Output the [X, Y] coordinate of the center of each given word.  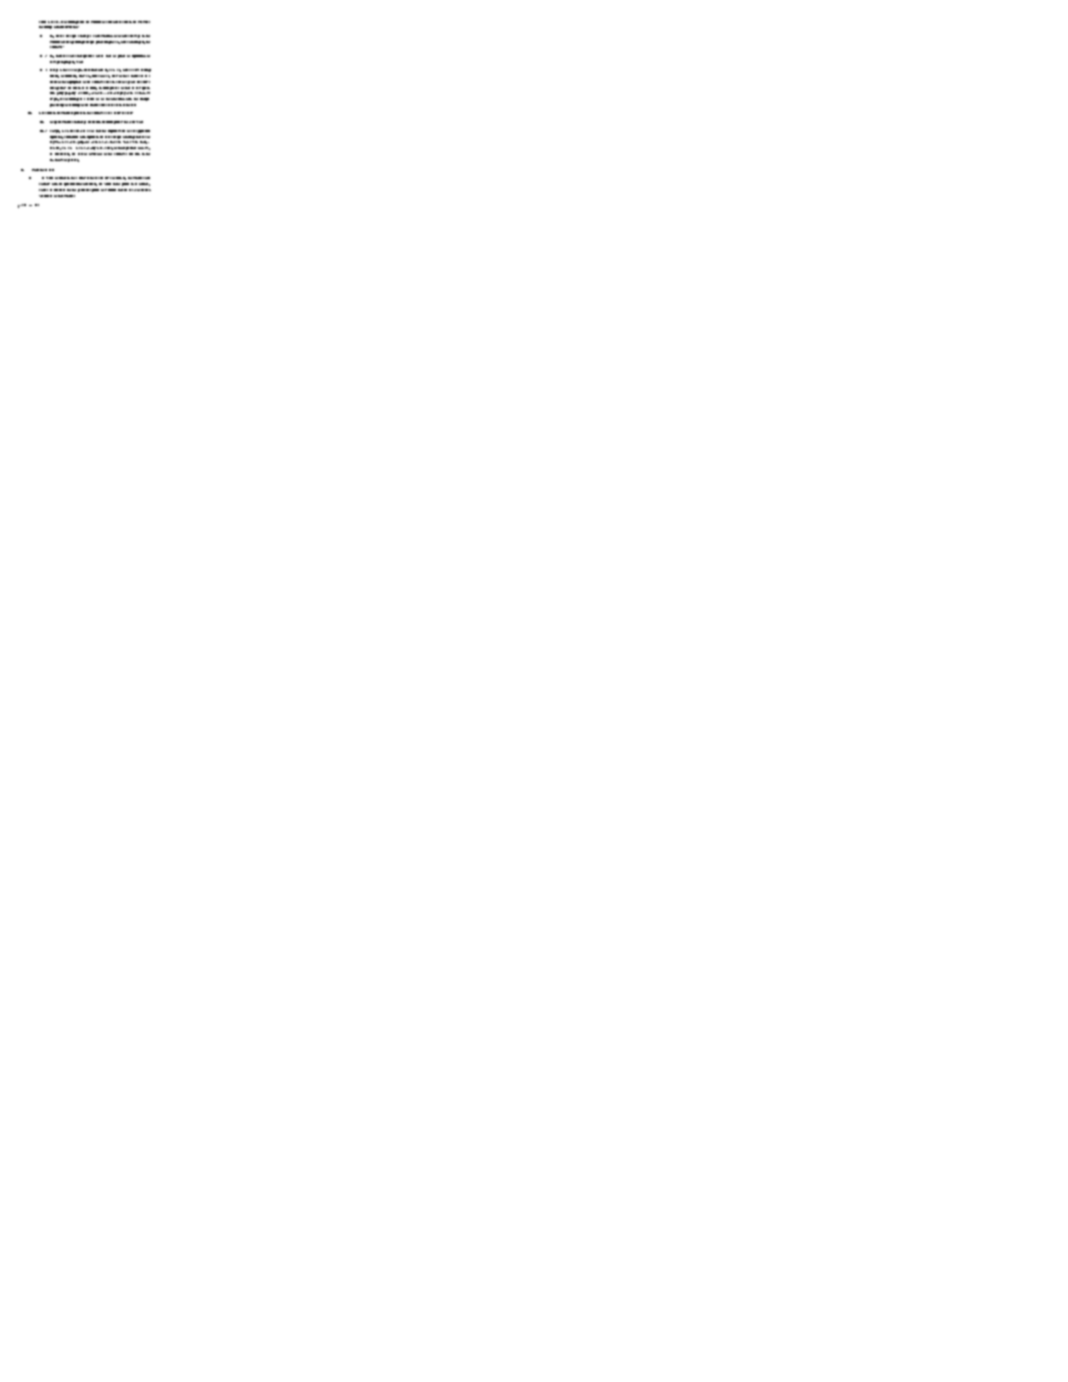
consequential [84, 56]
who [141, 148]
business [59, 190]
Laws [90, 131]
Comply [55, 131]
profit [121, 56]
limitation [72, 27]
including [45, 27]
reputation [139, 56]
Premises [144, 22]
